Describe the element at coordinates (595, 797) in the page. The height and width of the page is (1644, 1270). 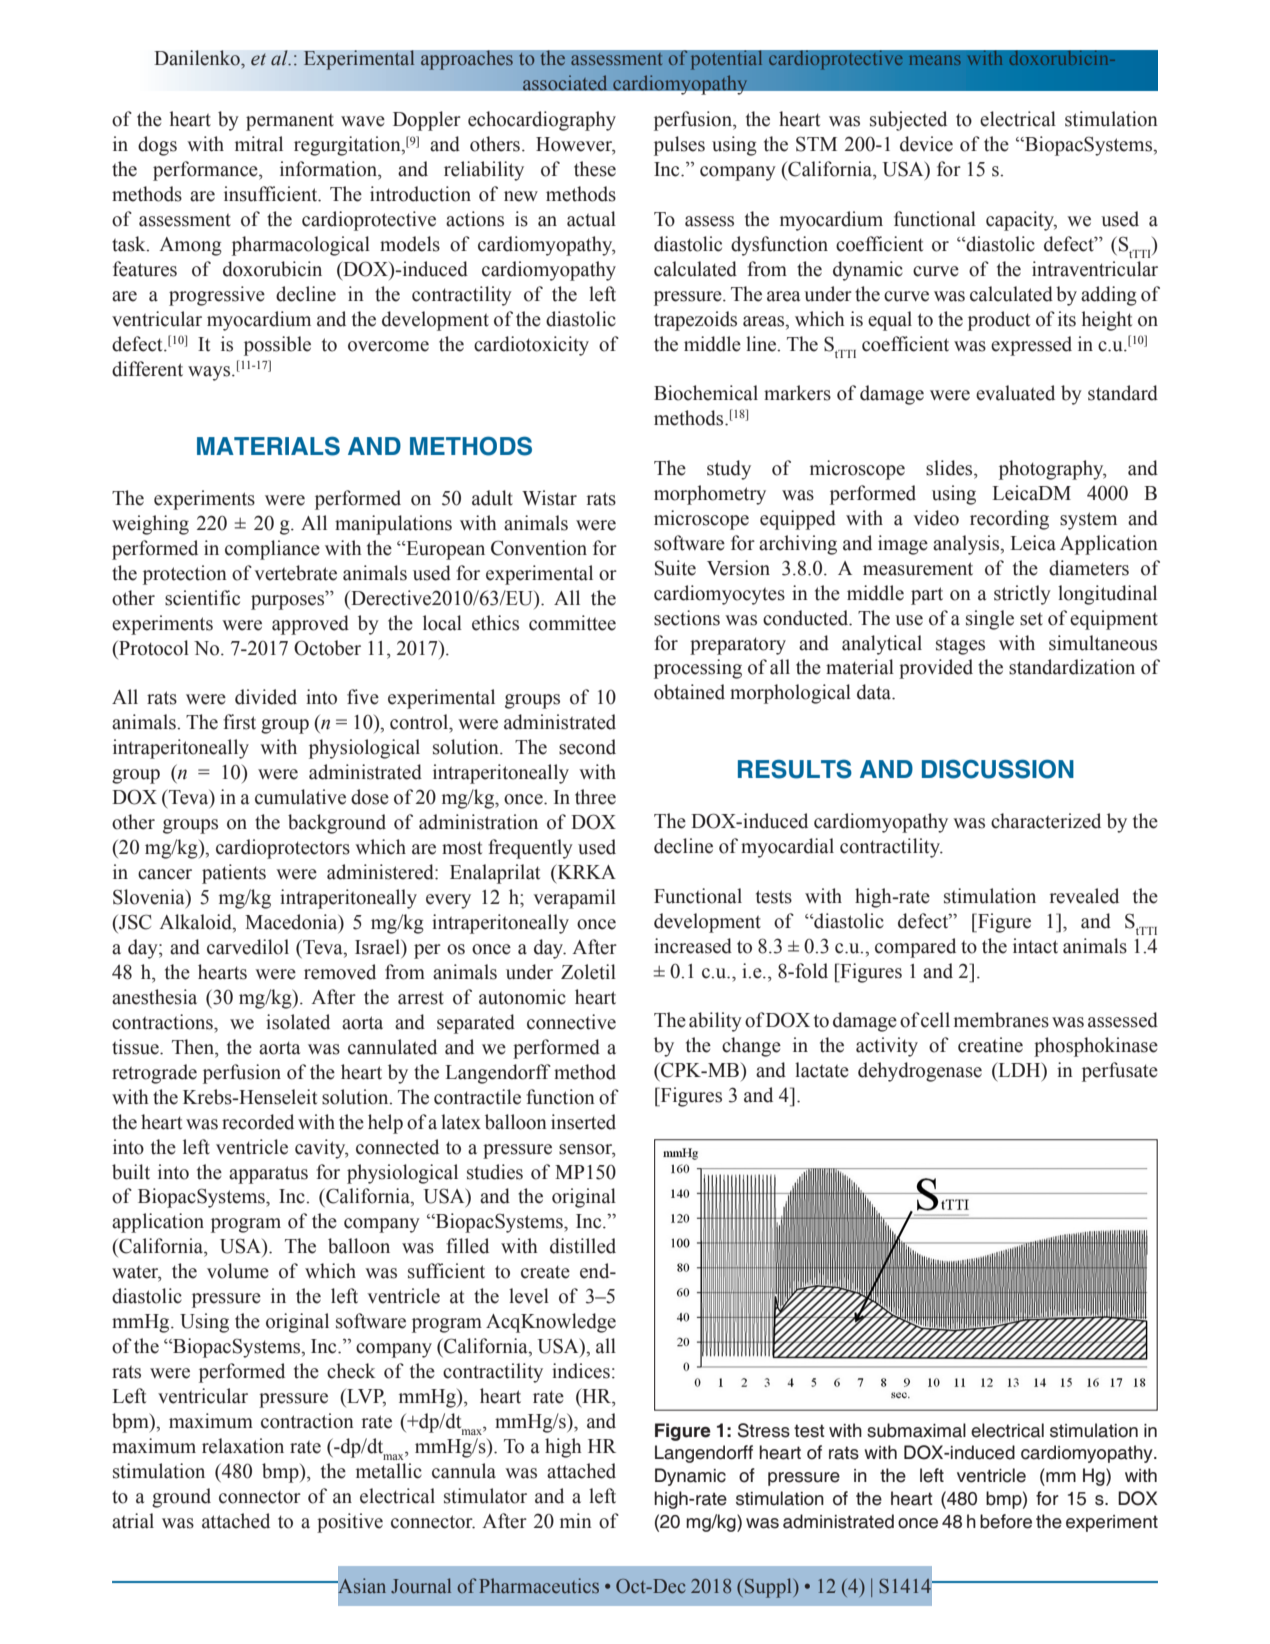
I see `three` at that location.
